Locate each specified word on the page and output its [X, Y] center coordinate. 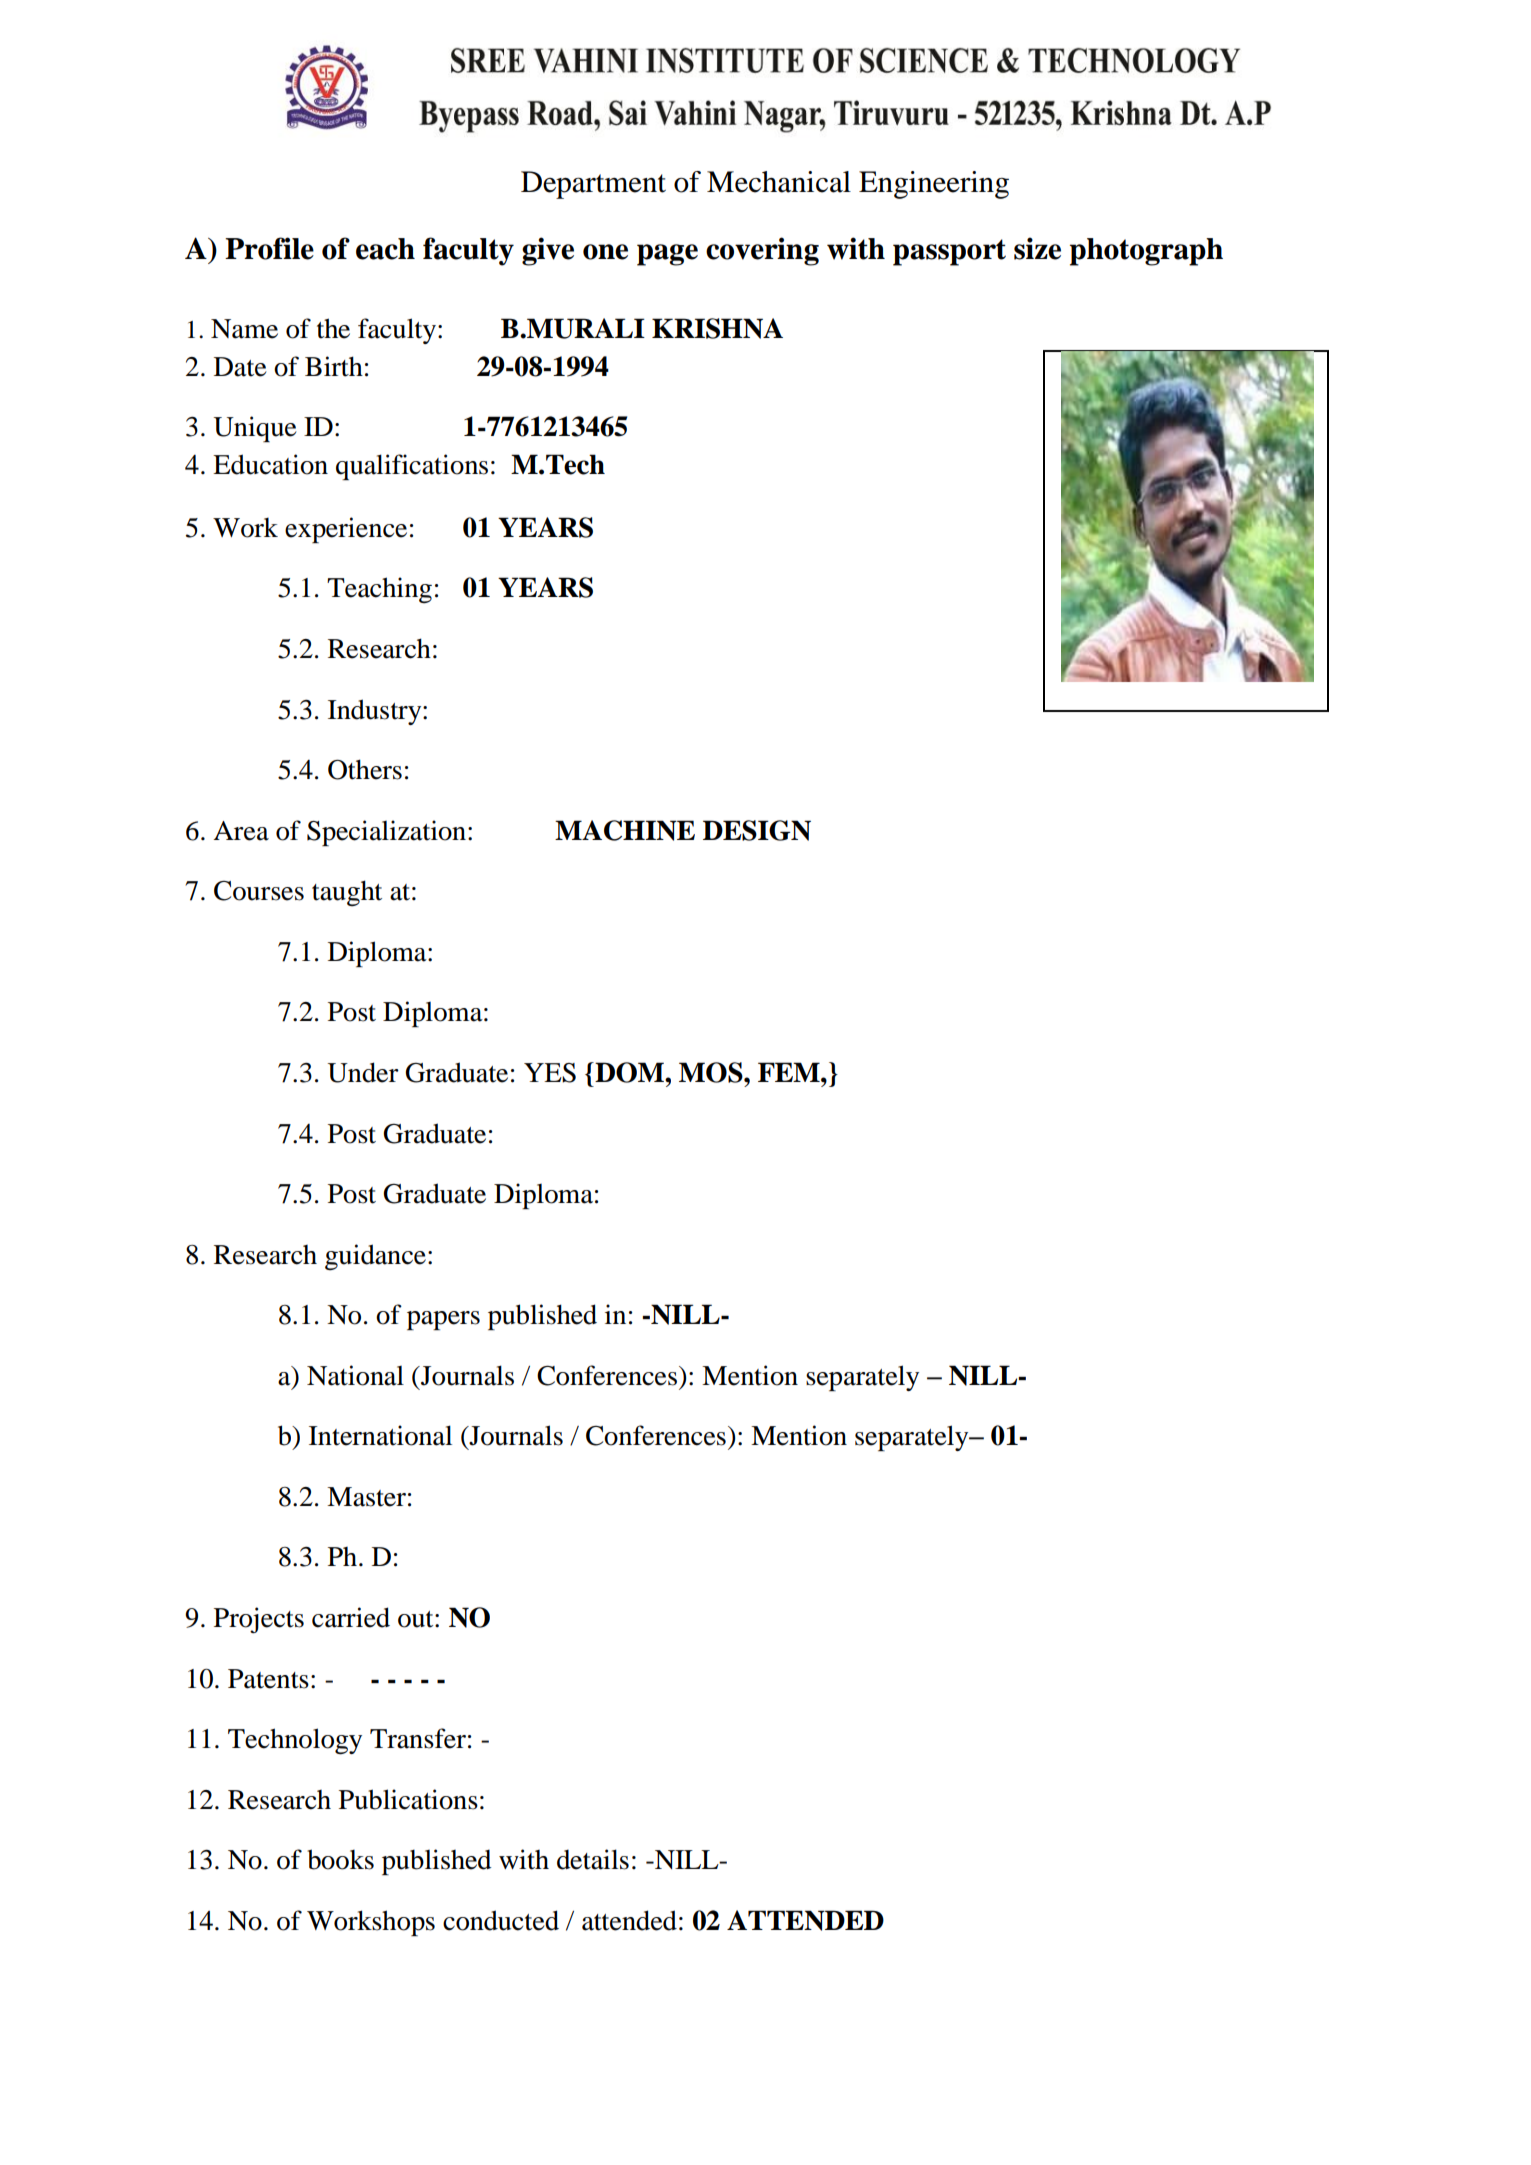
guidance [375, 1257]
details [593, 1859]
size [1037, 248]
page [667, 255]
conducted [501, 1920]
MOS [712, 1072]
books [340, 1859]
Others [365, 769]
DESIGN [757, 830]
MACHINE [625, 830]
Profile [269, 248]
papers [443, 1320]
